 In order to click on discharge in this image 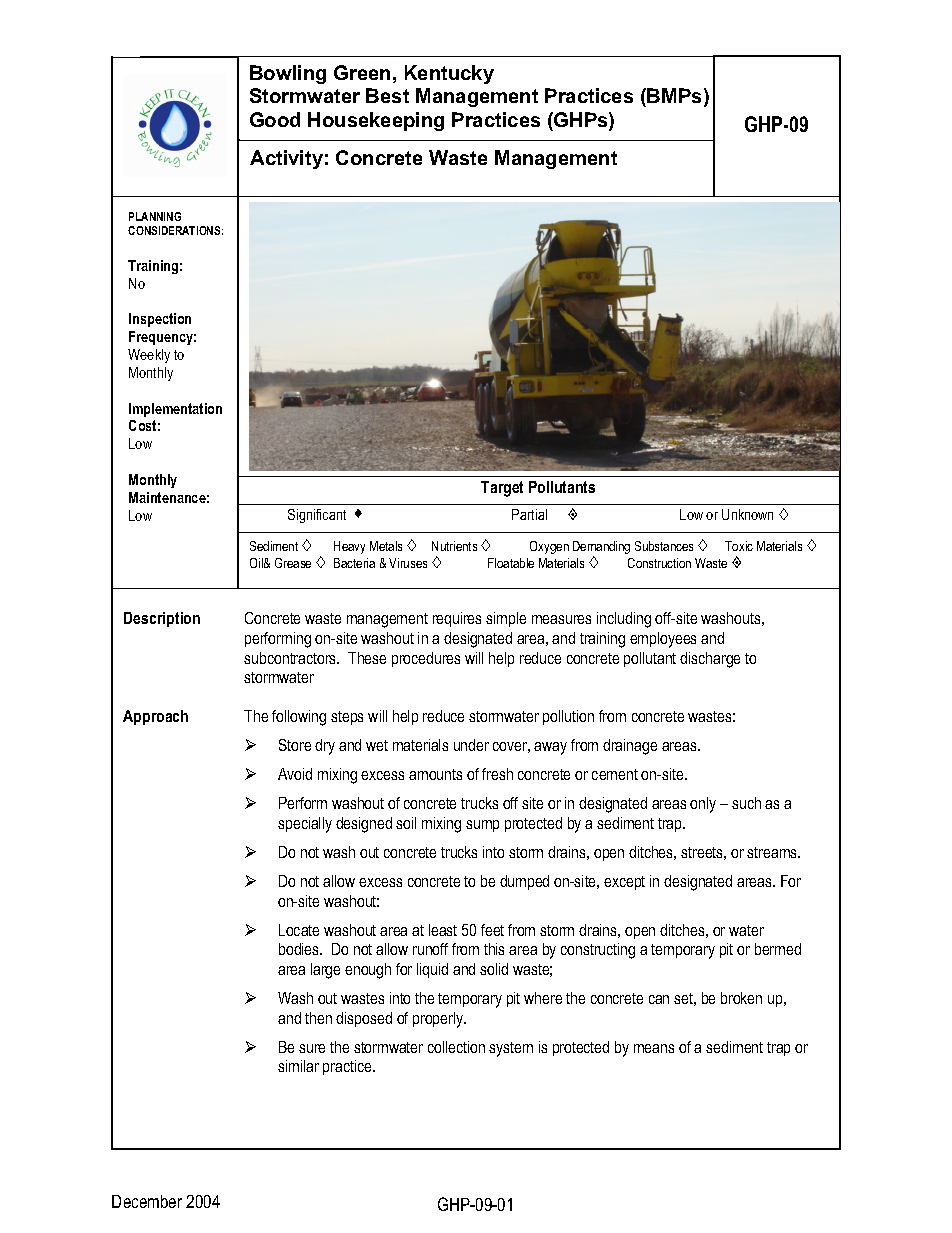, I will do `click(710, 660)`.
